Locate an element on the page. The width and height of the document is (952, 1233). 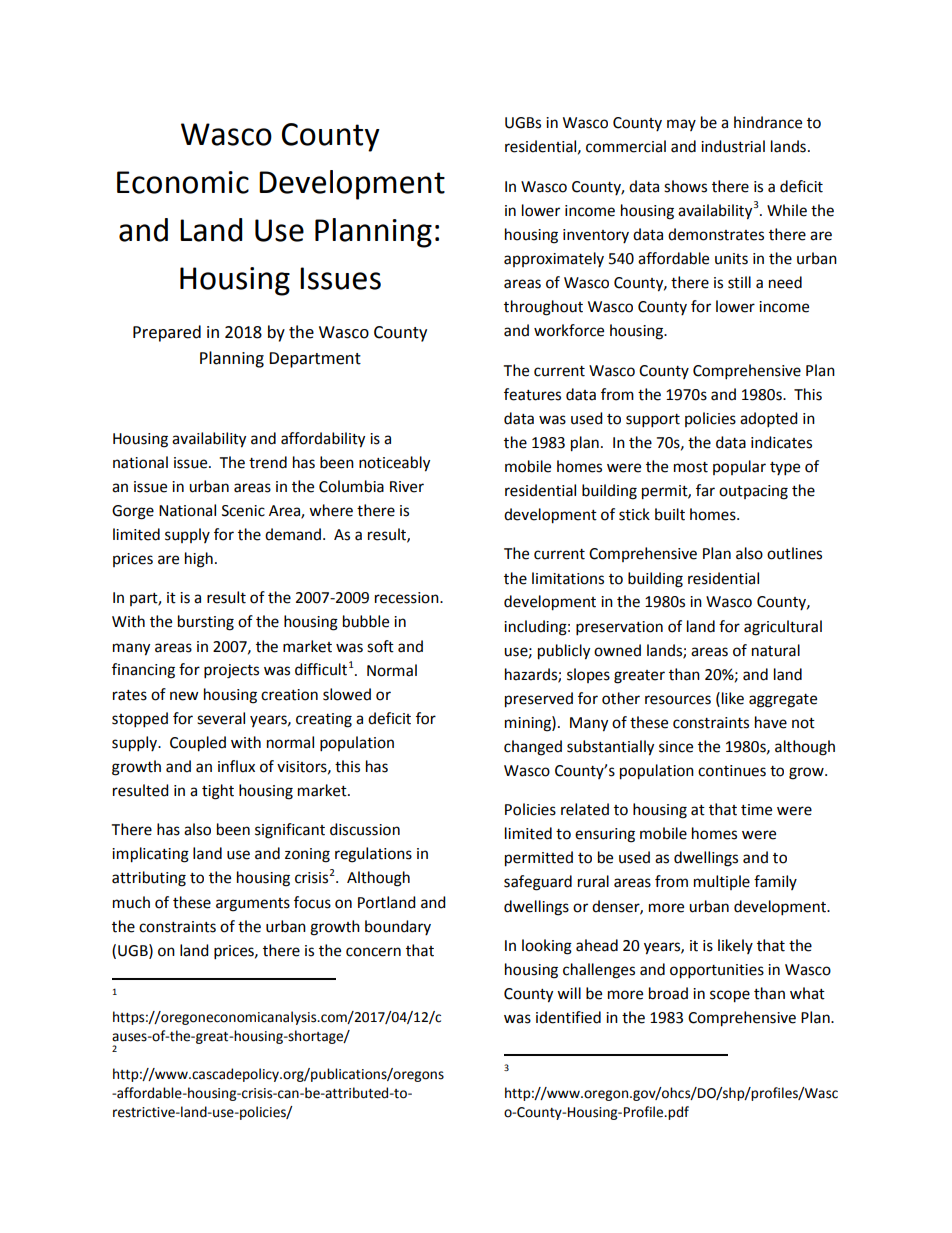
throughout is located at coordinates (543, 308).
